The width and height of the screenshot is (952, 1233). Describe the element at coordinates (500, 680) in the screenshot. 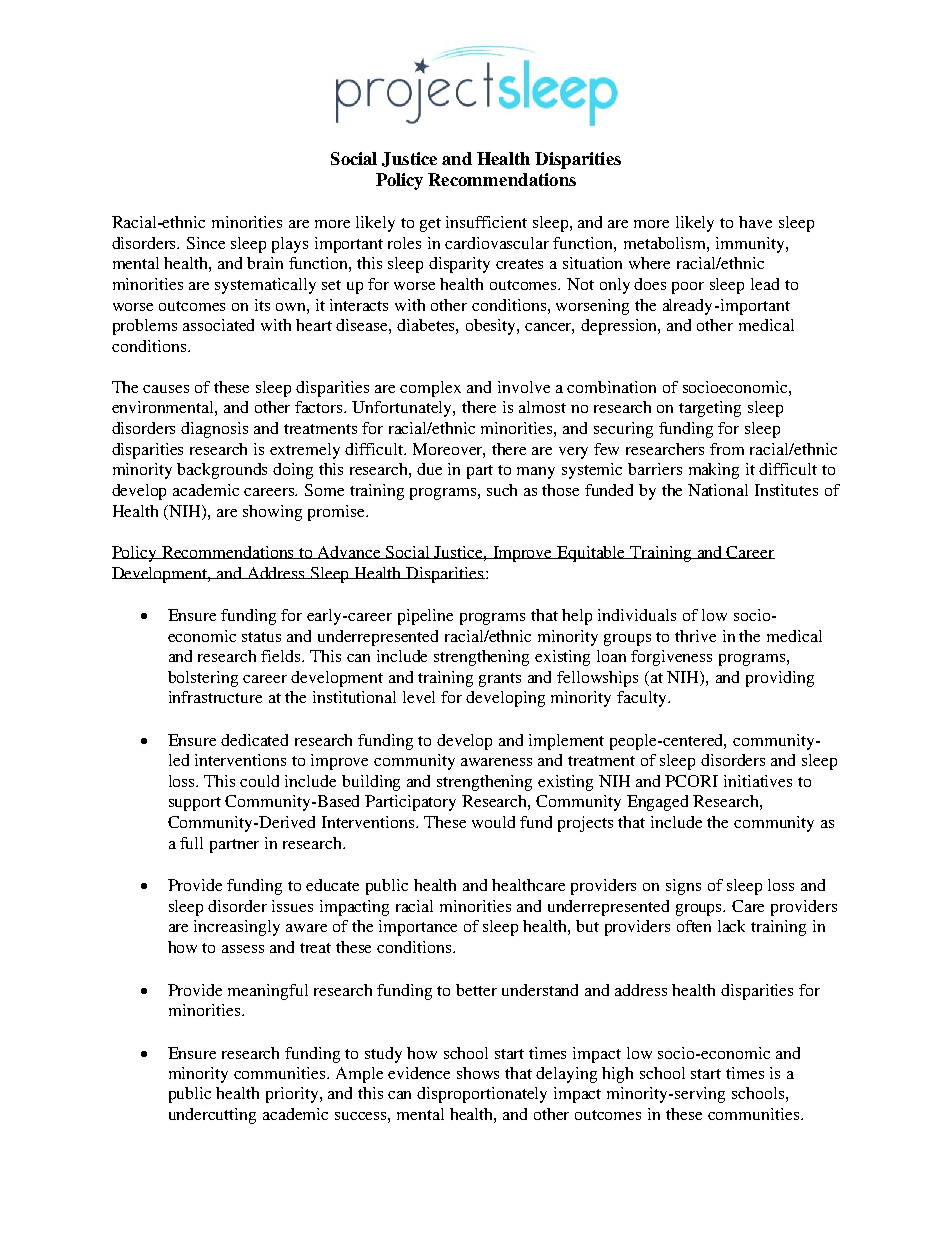

I see `grants` at that location.
